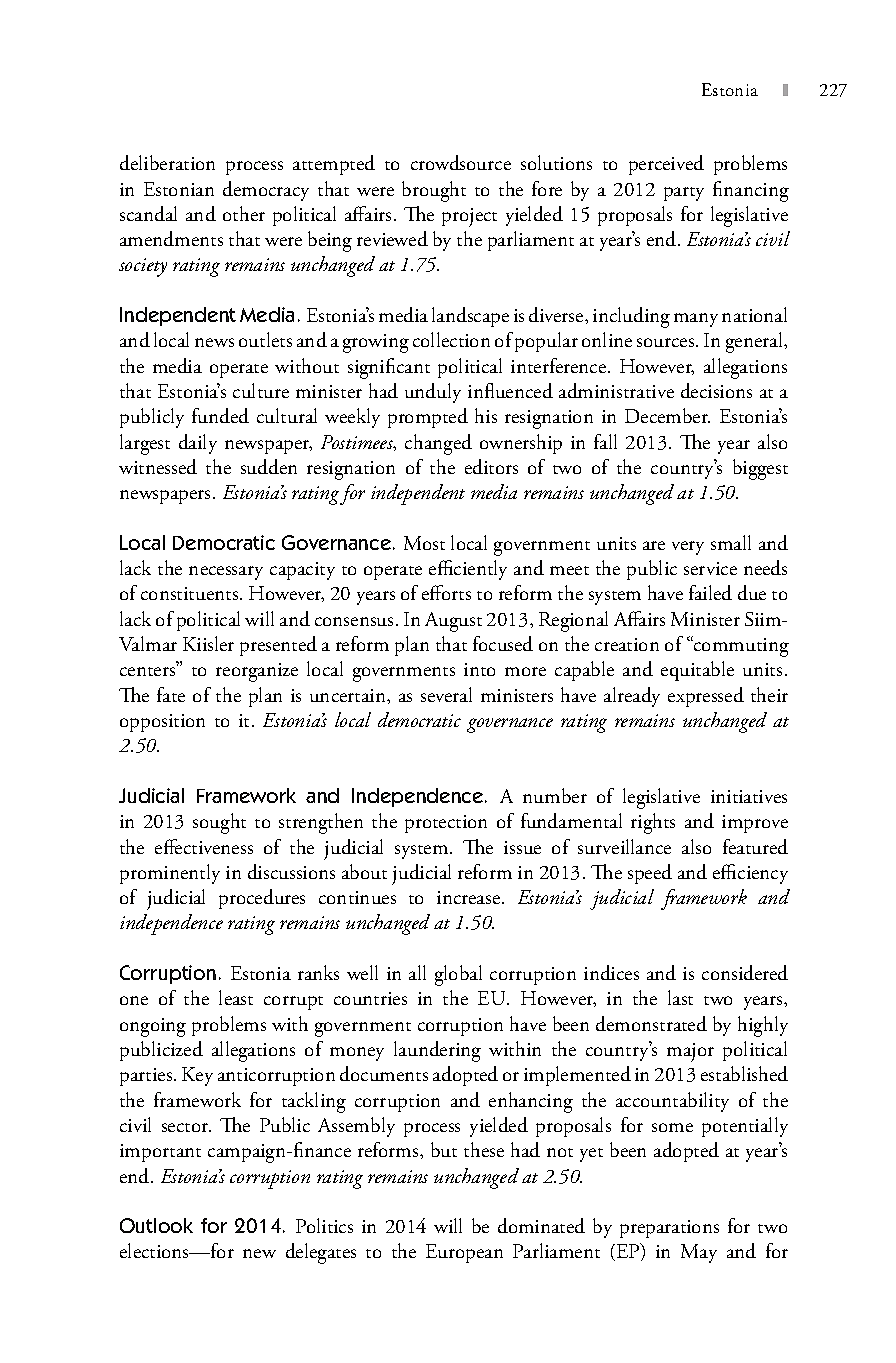  I want to click on brought, so click(434, 191).
